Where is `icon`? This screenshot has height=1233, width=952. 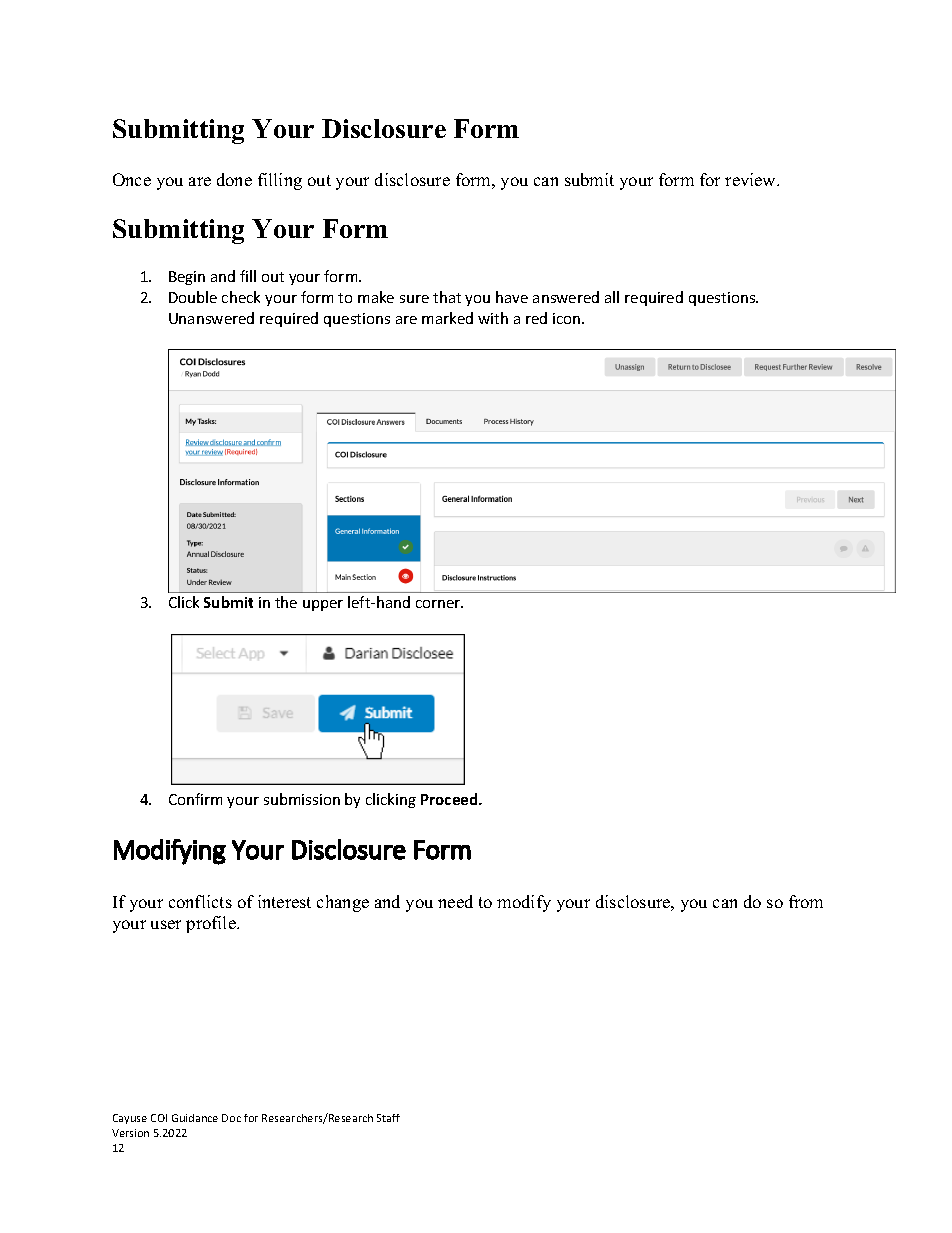 icon is located at coordinates (568, 318).
